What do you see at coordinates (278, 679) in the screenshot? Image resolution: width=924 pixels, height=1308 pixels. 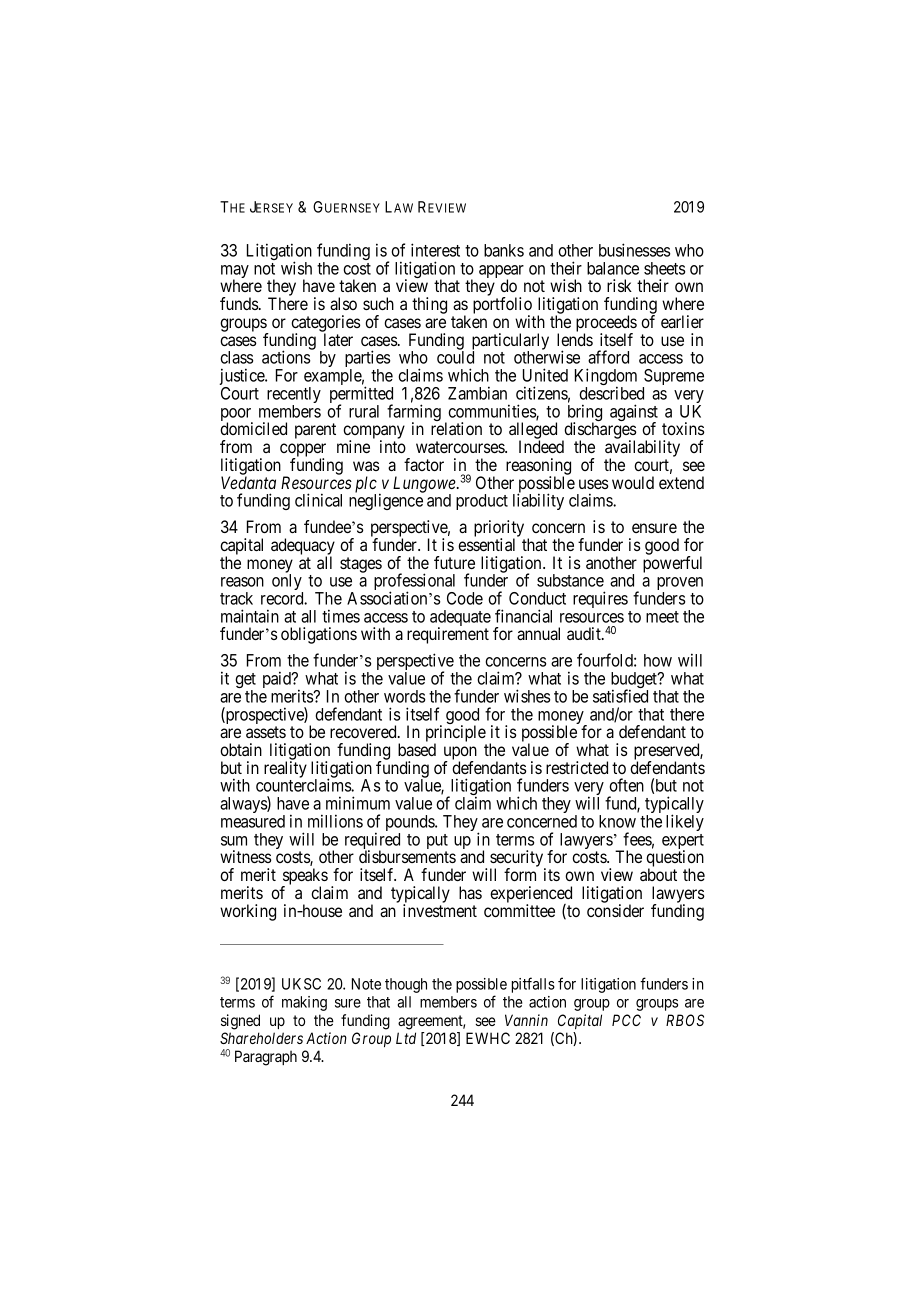 I see `paid` at bounding box center [278, 679].
